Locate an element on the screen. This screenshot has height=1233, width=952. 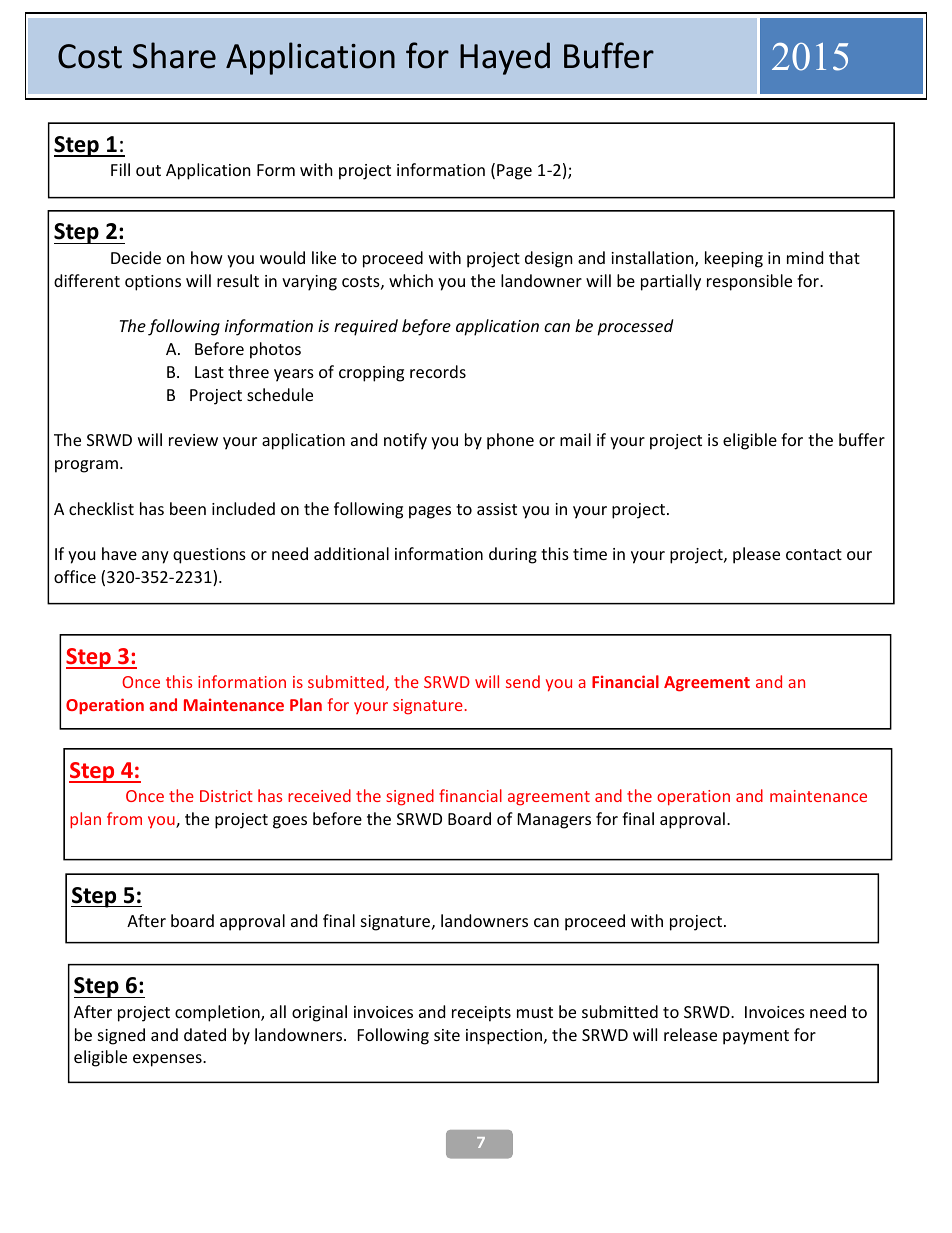
contact is located at coordinates (814, 554).
